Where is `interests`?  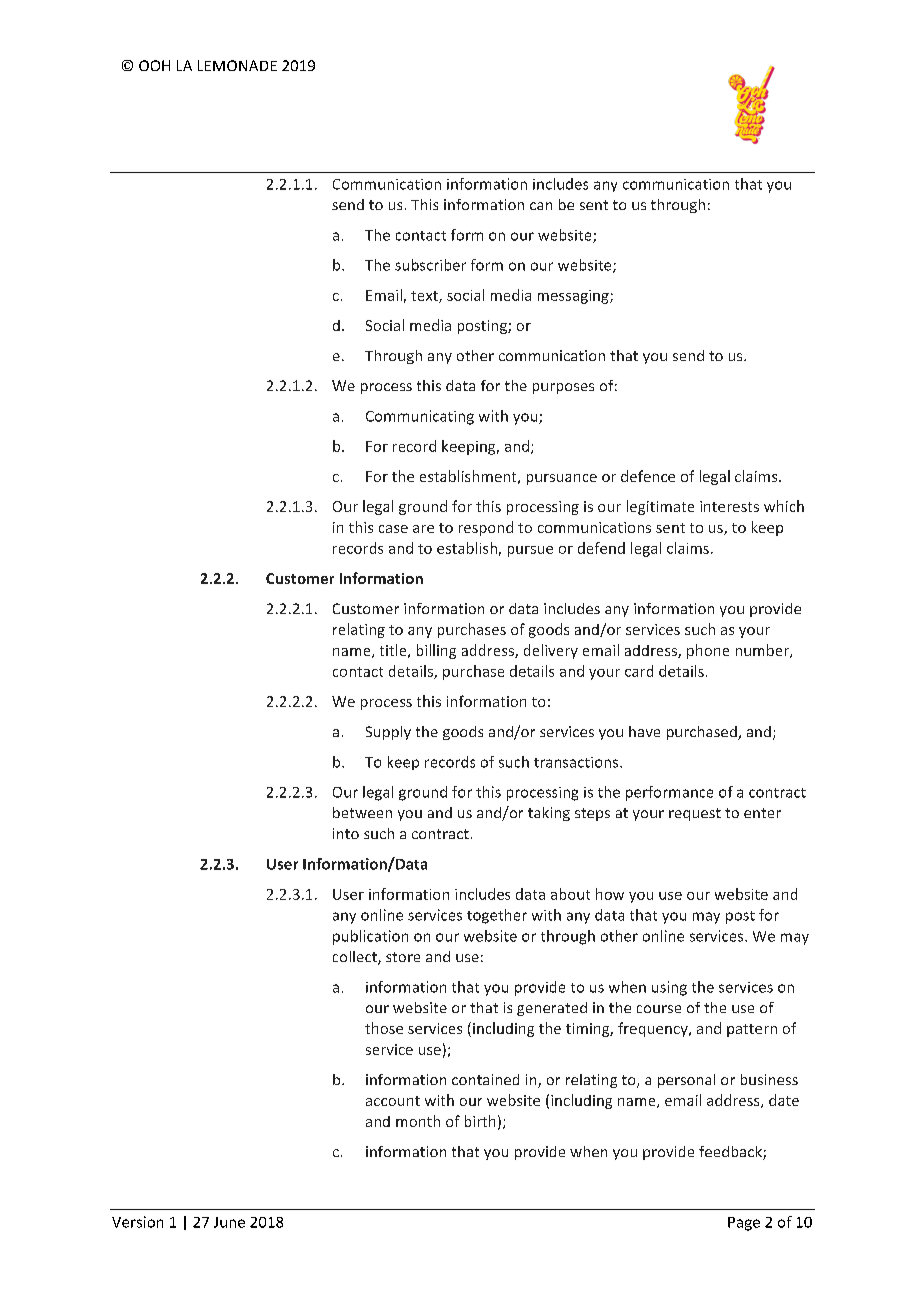
interests is located at coordinates (729, 506).
